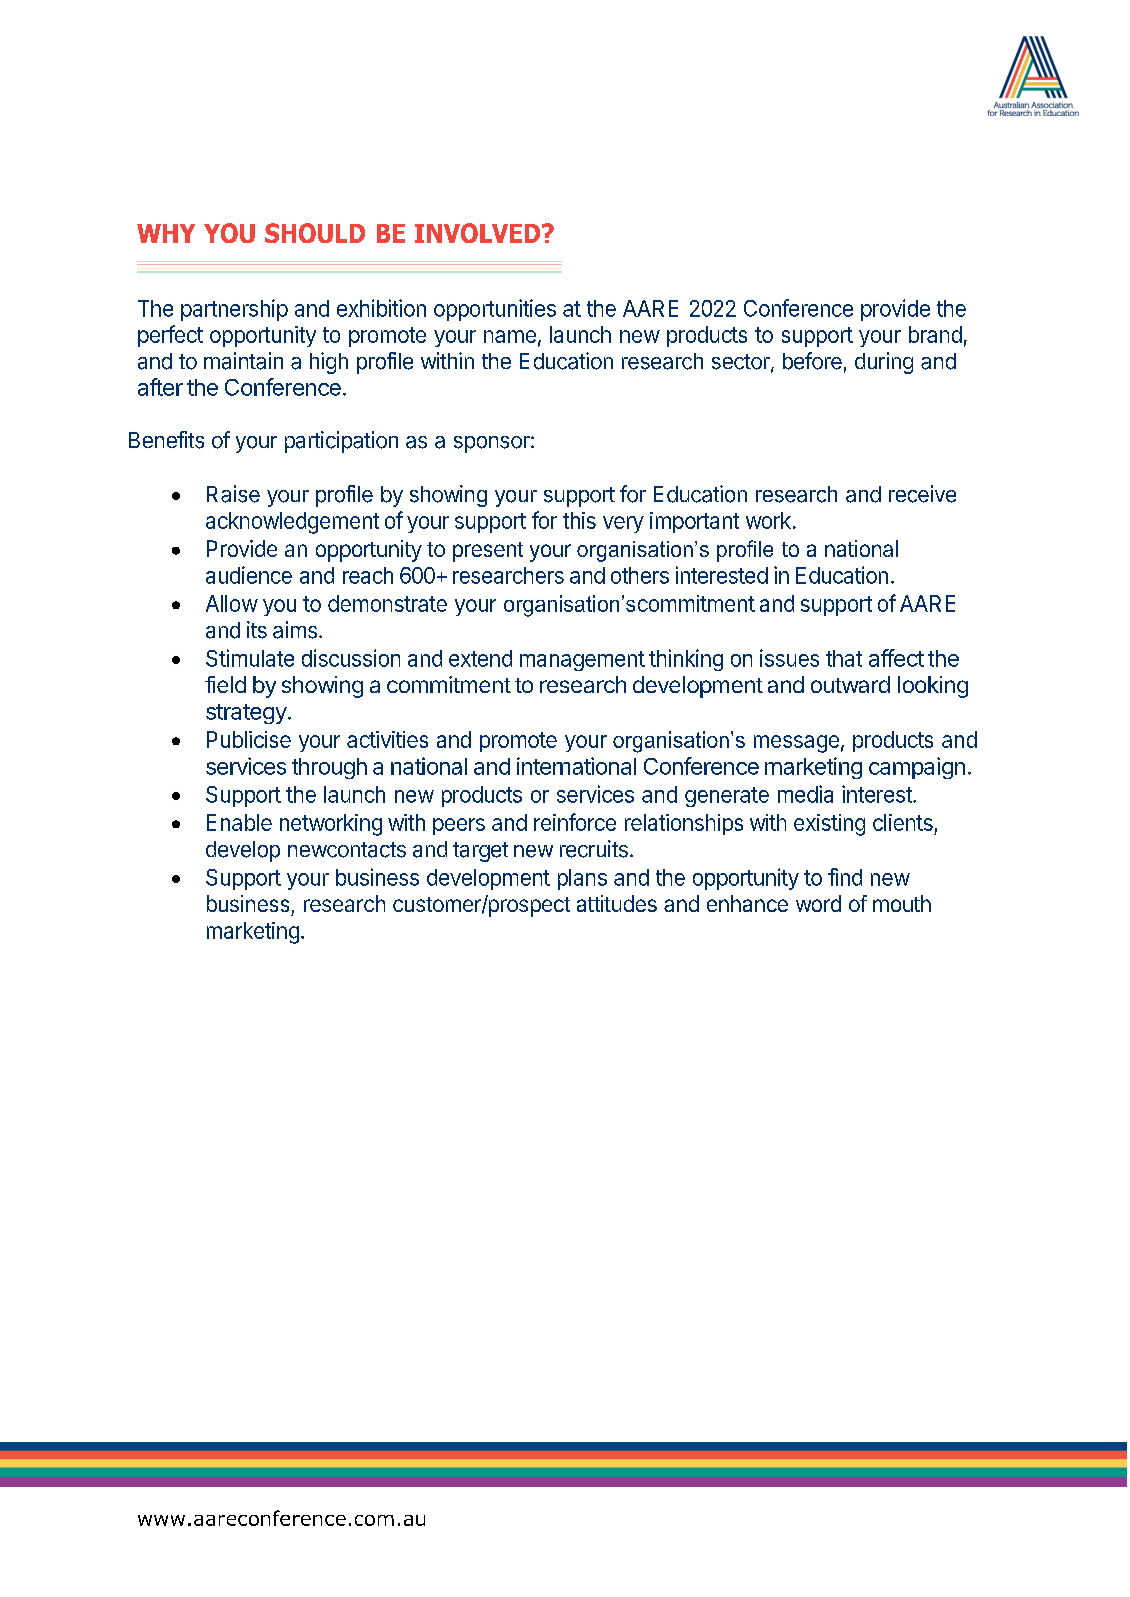  What do you see at coordinates (850, 684) in the screenshot?
I see `outward` at bounding box center [850, 684].
